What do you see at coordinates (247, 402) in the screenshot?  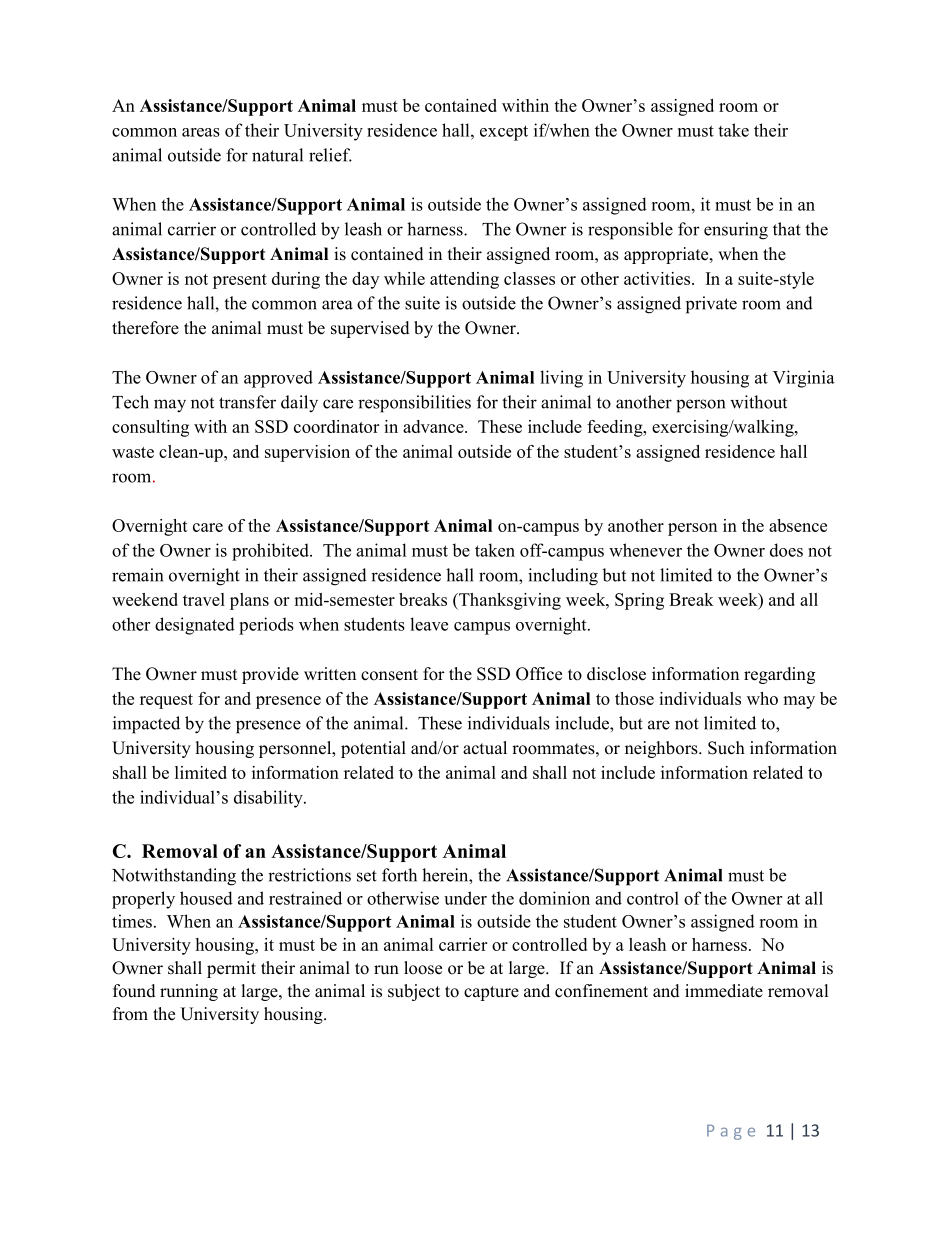 I see `transfer` at bounding box center [247, 402].
